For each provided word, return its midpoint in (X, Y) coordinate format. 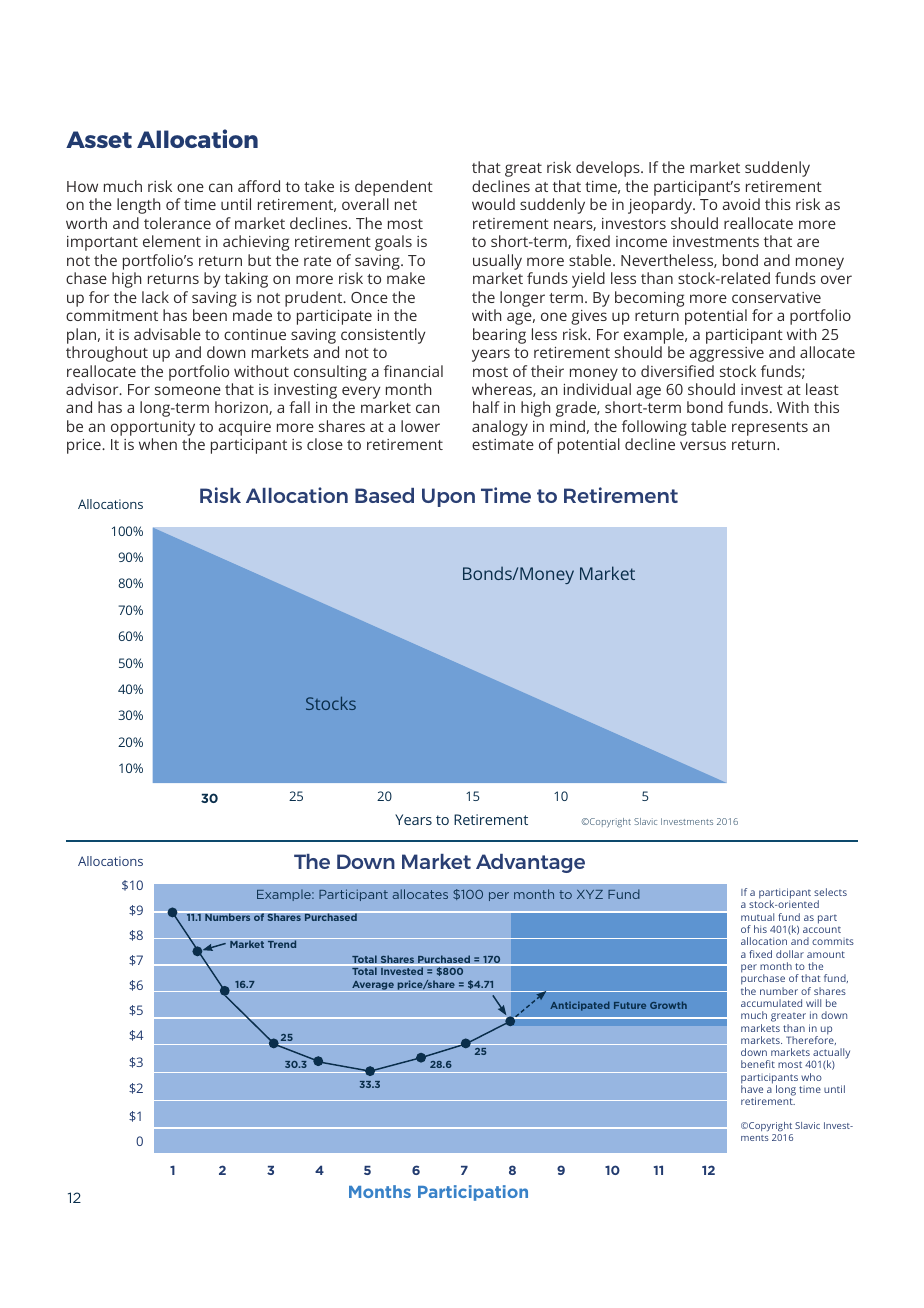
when (158, 444)
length (138, 206)
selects (830, 892)
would (493, 204)
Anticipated (580, 1006)
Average (373, 986)
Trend (282, 944)
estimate (503, 444)
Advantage (530, 863)
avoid (741, 204)
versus (703, 445)
